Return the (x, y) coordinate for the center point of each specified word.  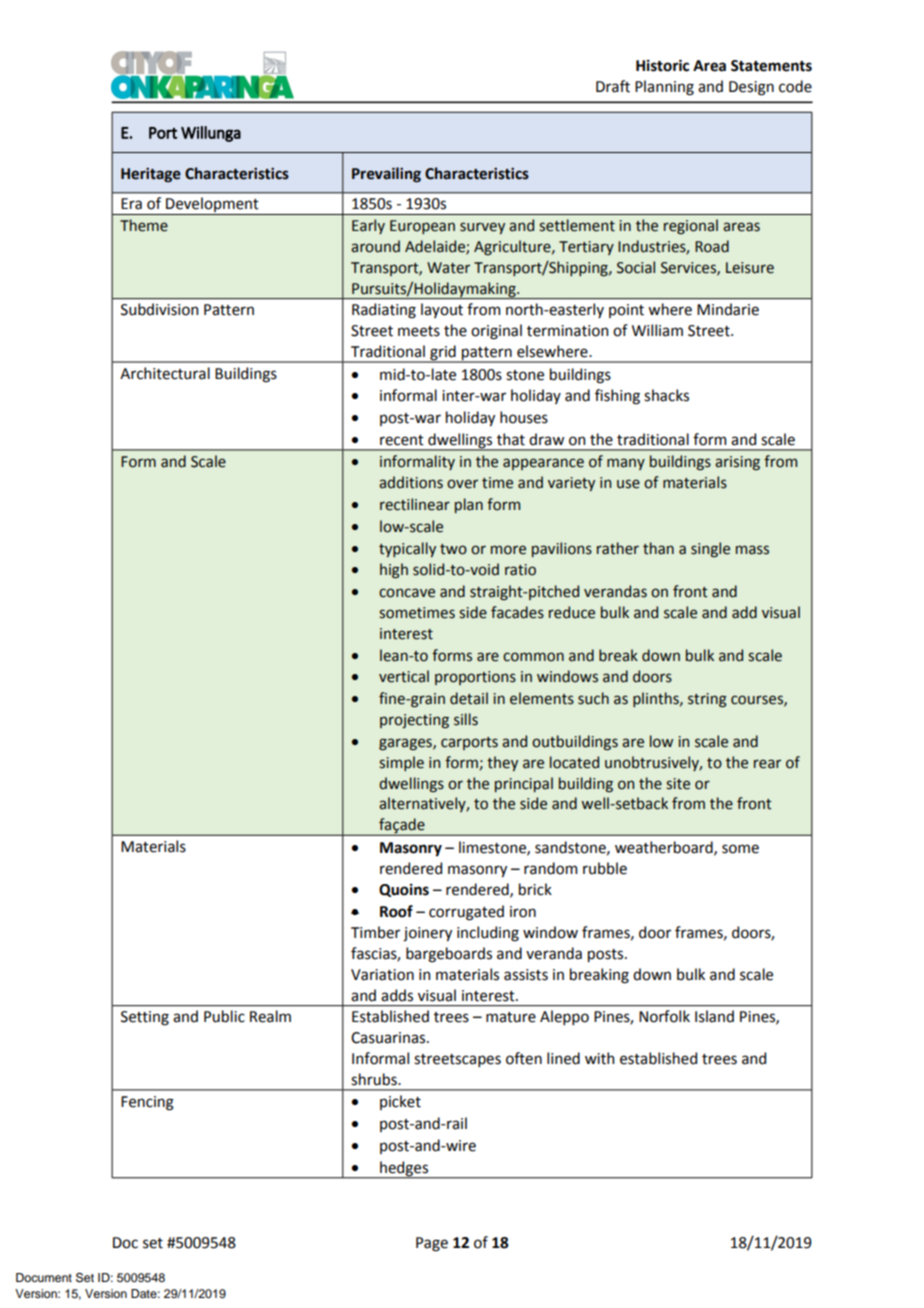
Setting (145, 1018)
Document (44, 1277)
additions (411, 482)
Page (432, 1244)
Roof (396, 911)
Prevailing (386, 175)
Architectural (165, 373)
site (678, 784)
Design (751, 88)
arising (737, 463)
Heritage (151, 175)
